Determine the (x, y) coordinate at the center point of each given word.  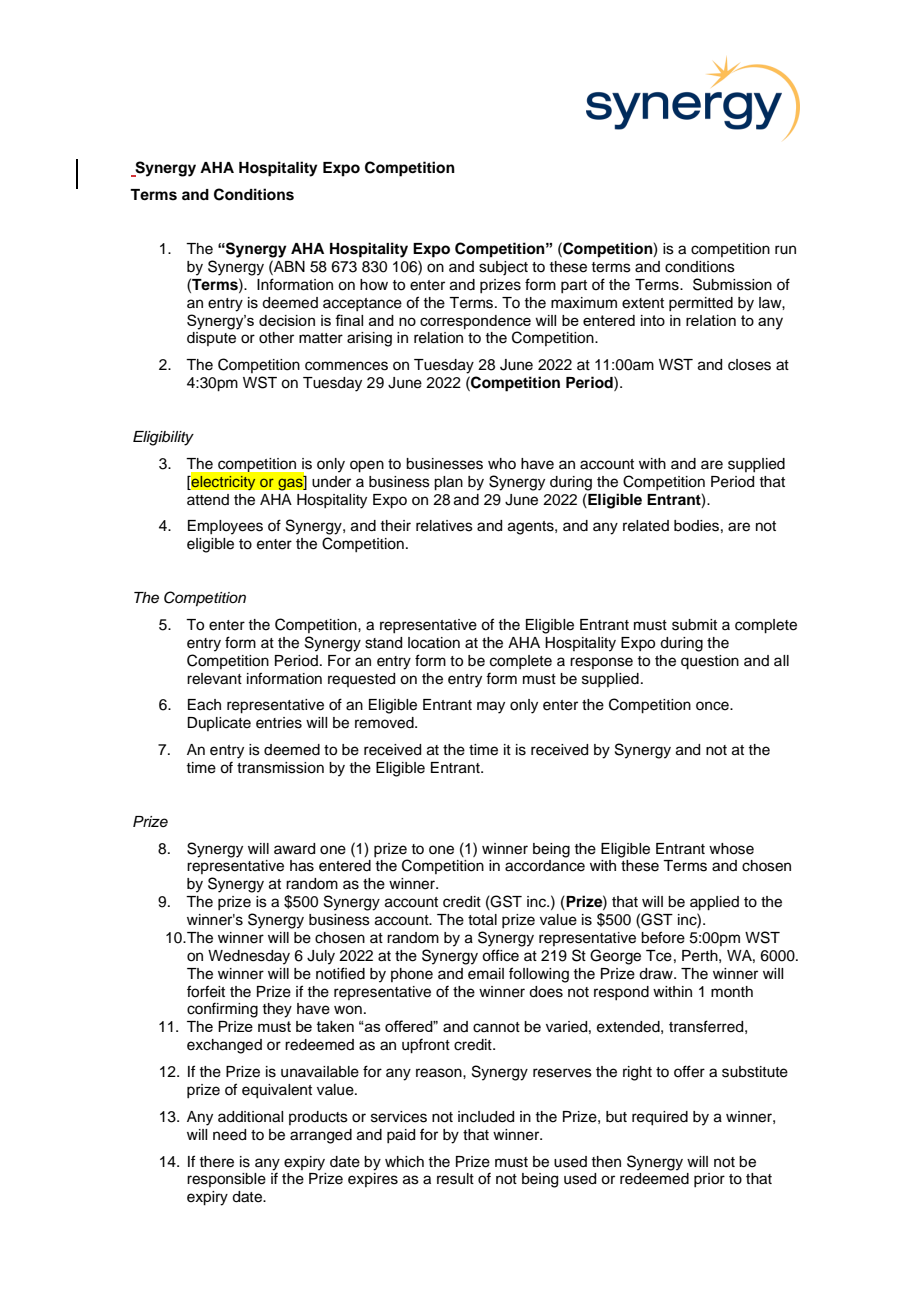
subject (503, 268)
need (229, 1135)
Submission (732, 284)
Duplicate (219, 724)
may (491, 707)
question (710, 662)
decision (287, 320)
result (455, 1179)
